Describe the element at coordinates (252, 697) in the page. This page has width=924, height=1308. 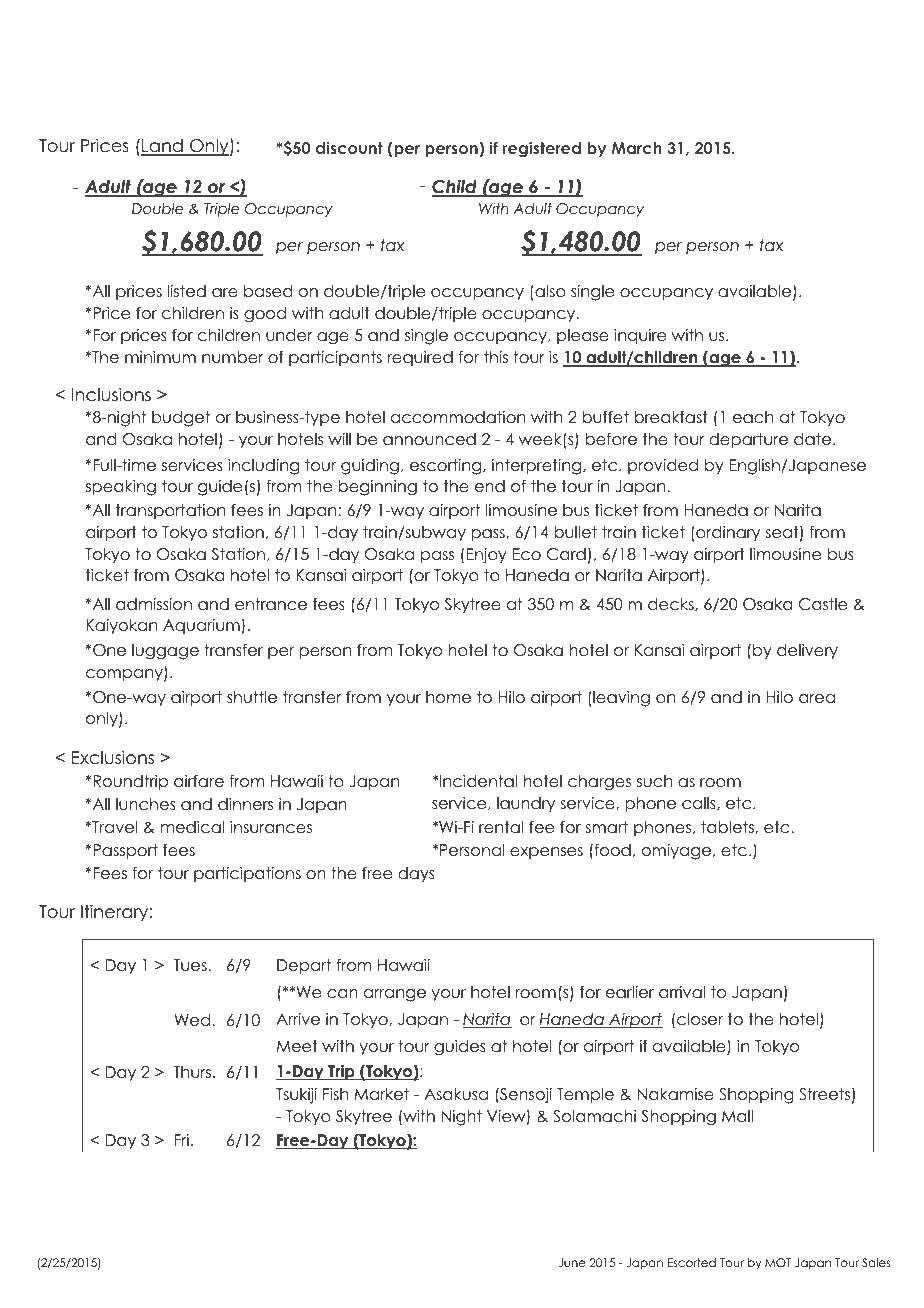
I see `shuttle` at that location.
